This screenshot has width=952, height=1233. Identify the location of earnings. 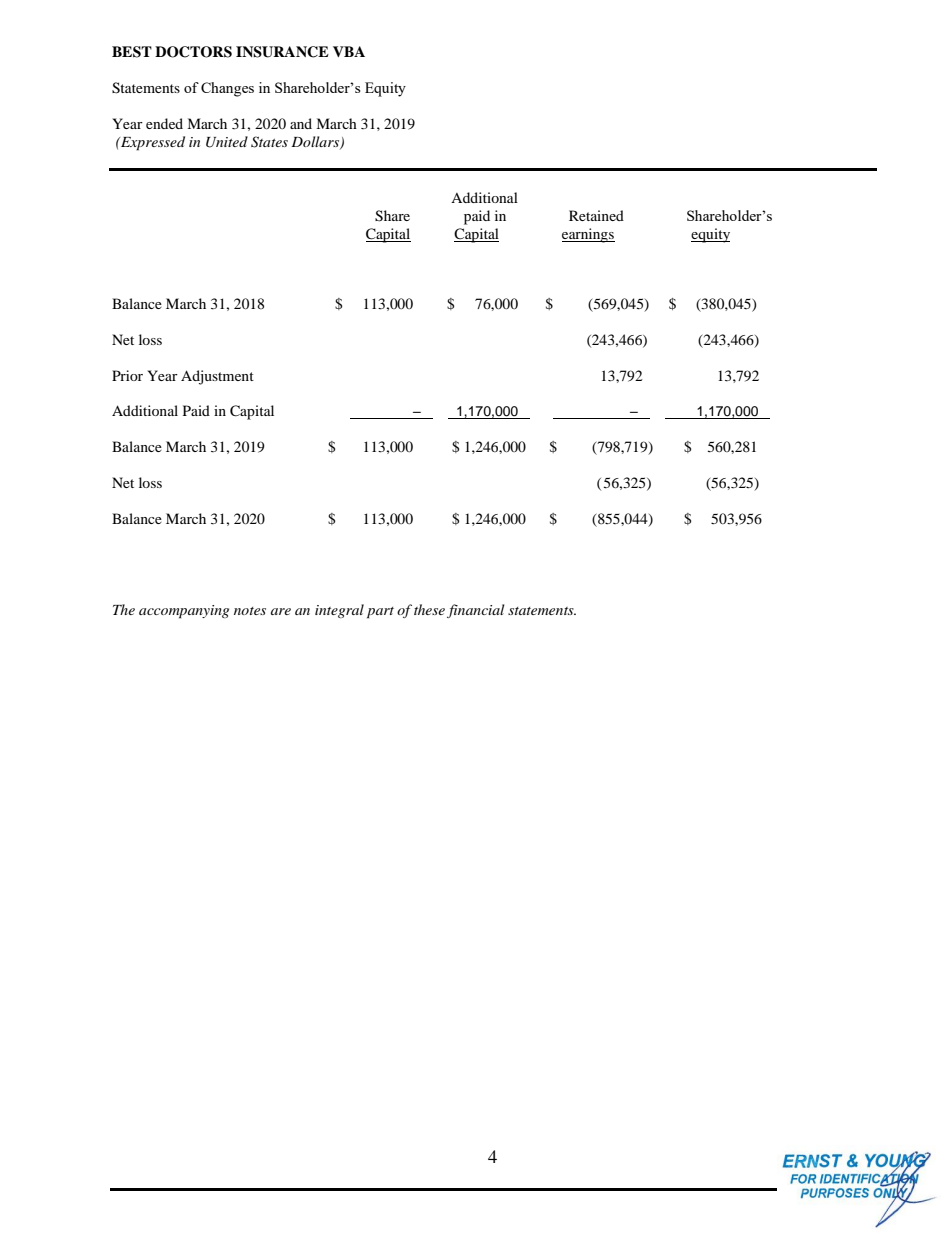
(588, 235).
